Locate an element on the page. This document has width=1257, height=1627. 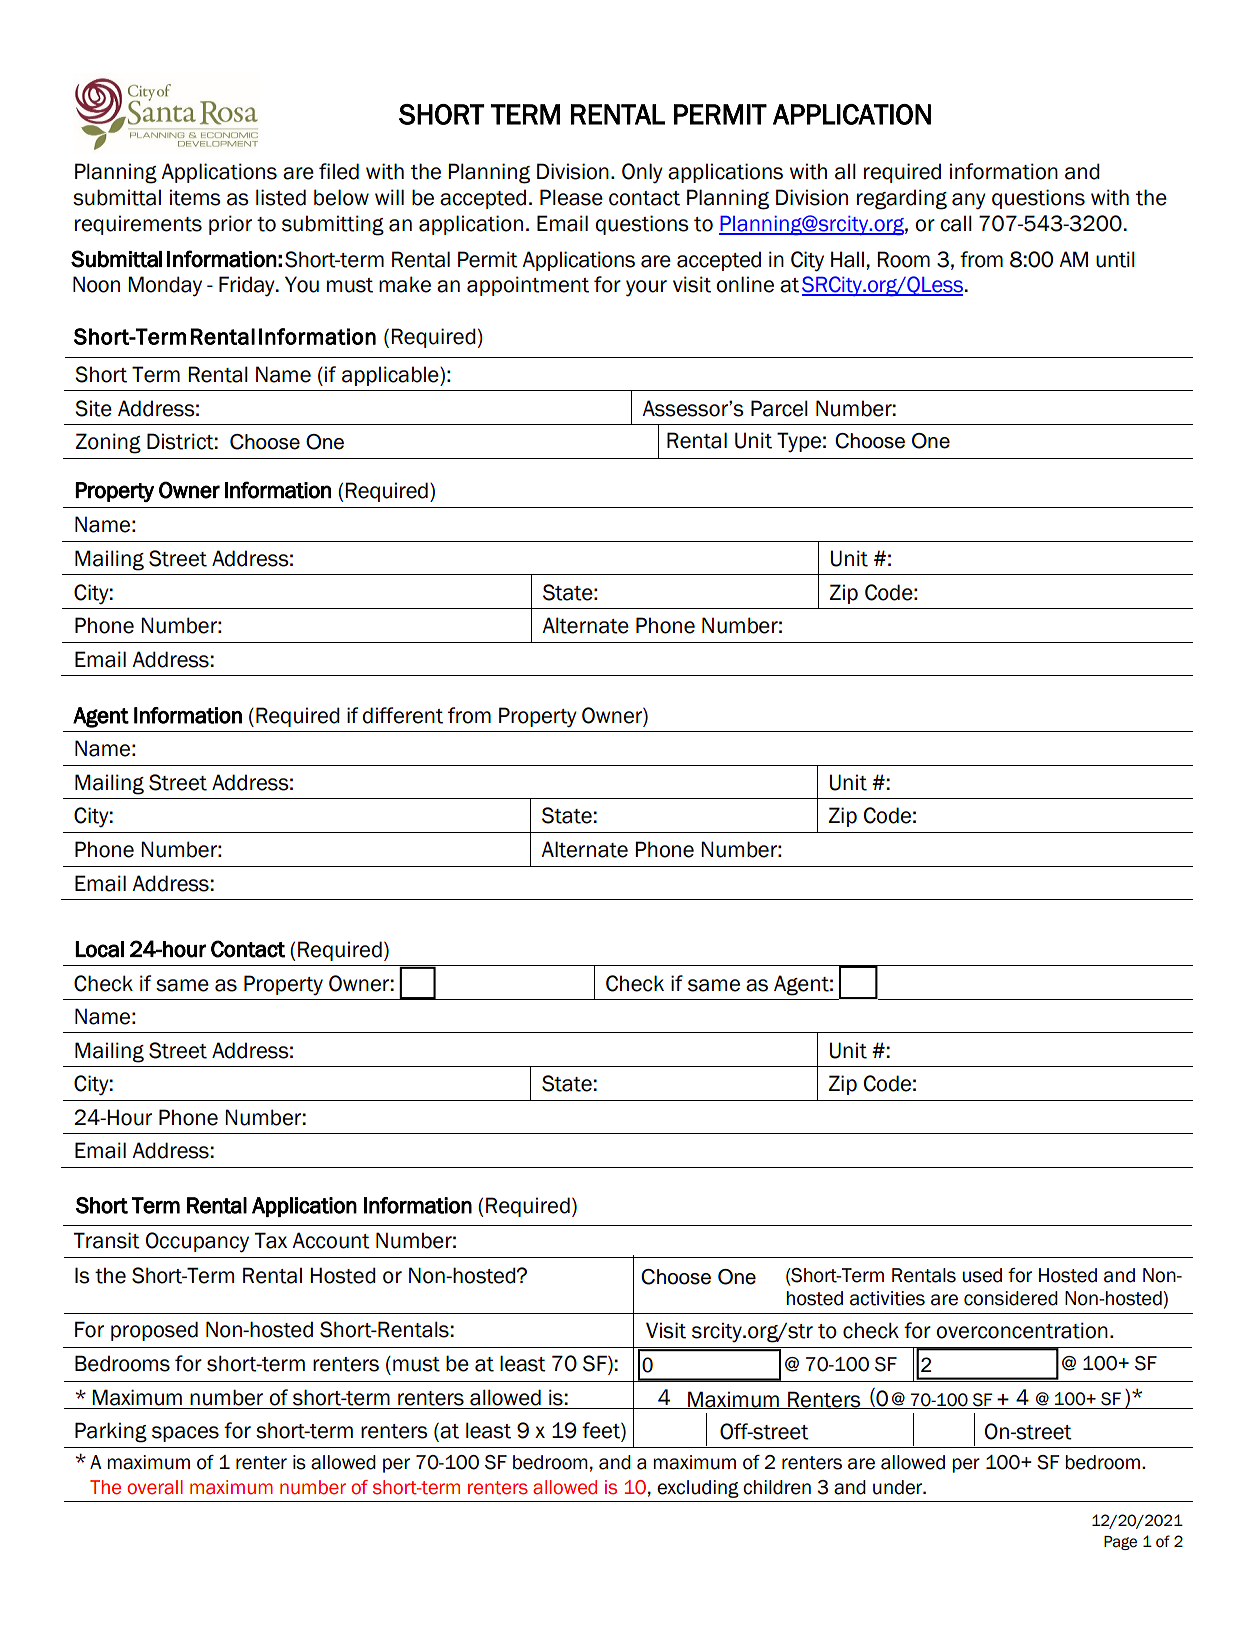
prior is located at coordinates (230, 225).
